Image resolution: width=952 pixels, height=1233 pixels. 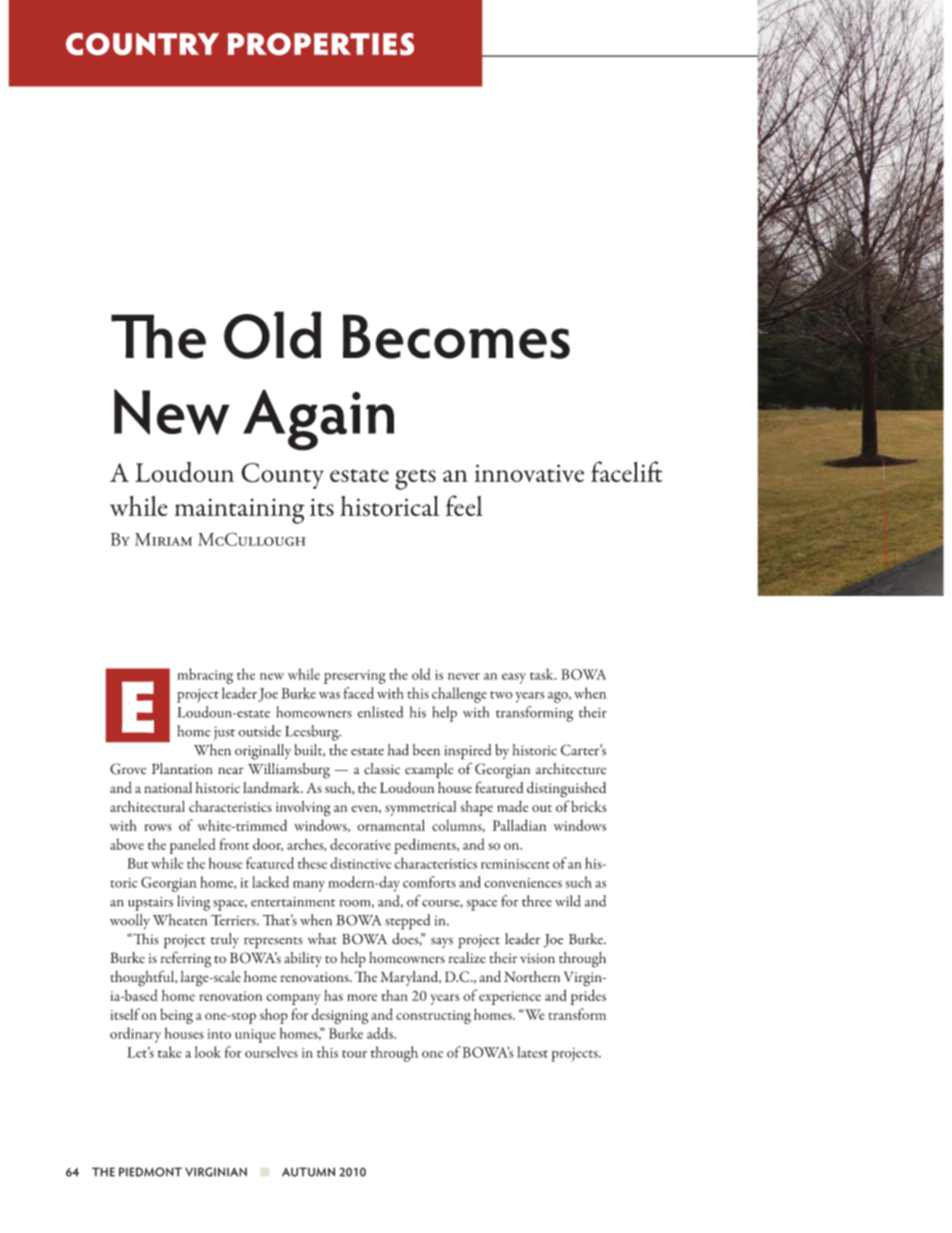 What do you see at coordinates (180, 920) in the screenshot?
I see `Wheaten` at bounding box center [180, 920].
